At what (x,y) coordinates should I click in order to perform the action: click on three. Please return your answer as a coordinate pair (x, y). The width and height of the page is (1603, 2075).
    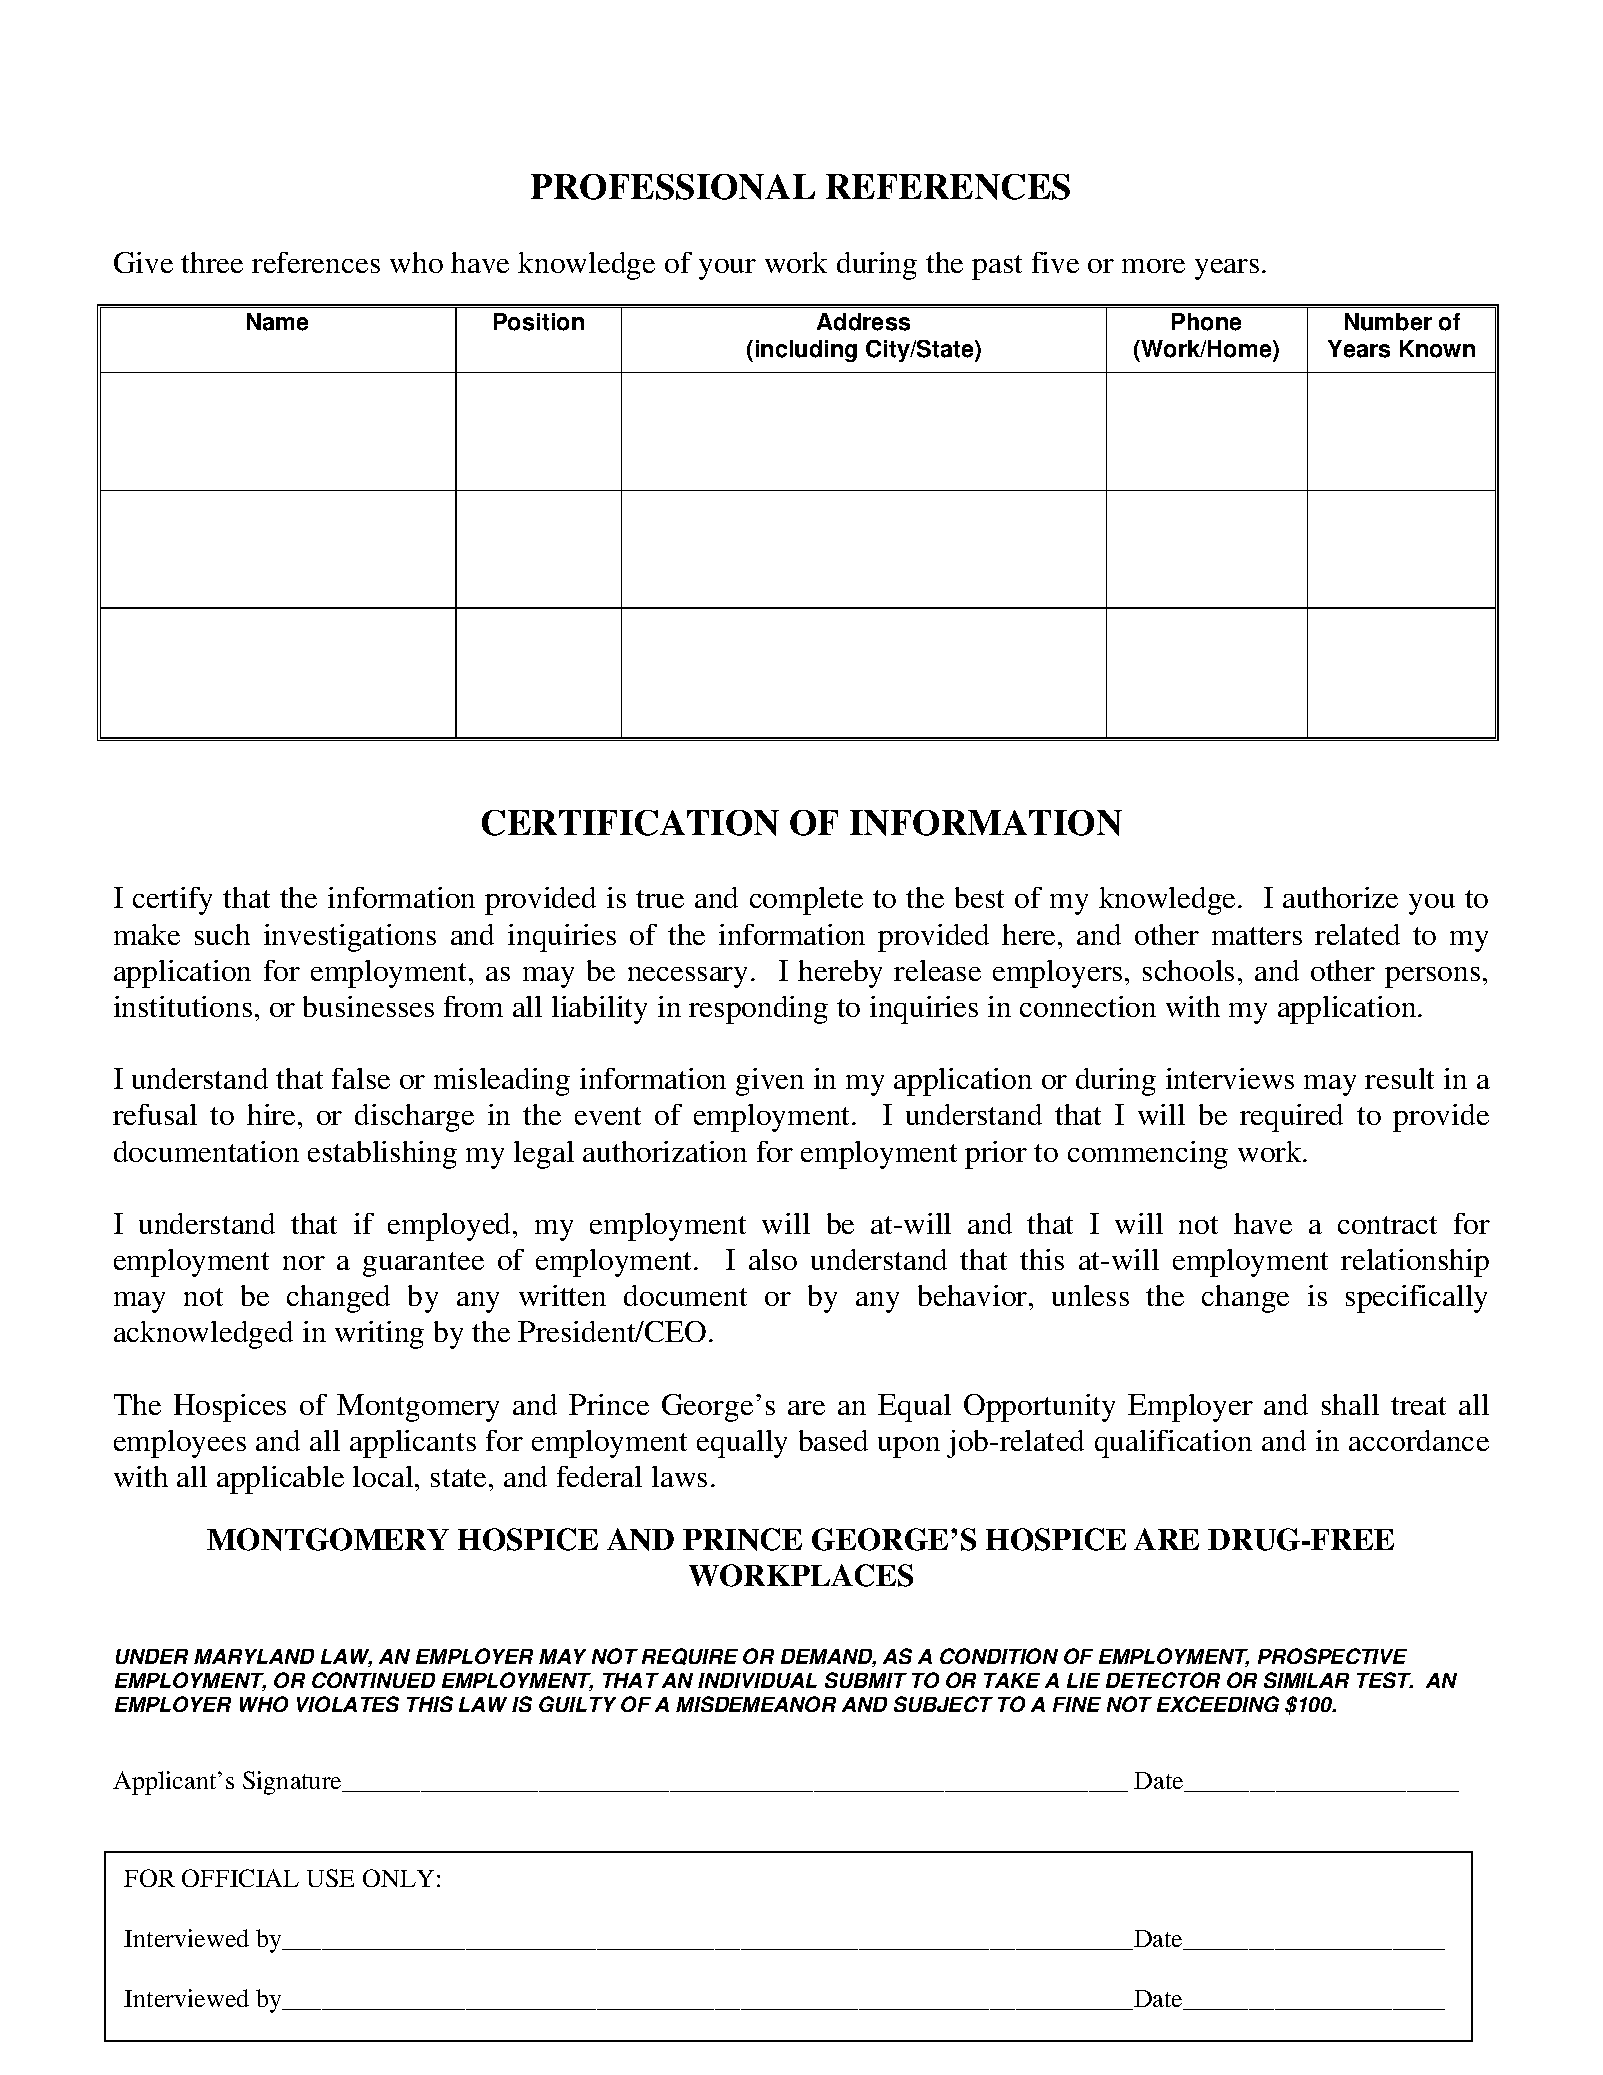
    Looking at the image, I should click on (212, 262).
